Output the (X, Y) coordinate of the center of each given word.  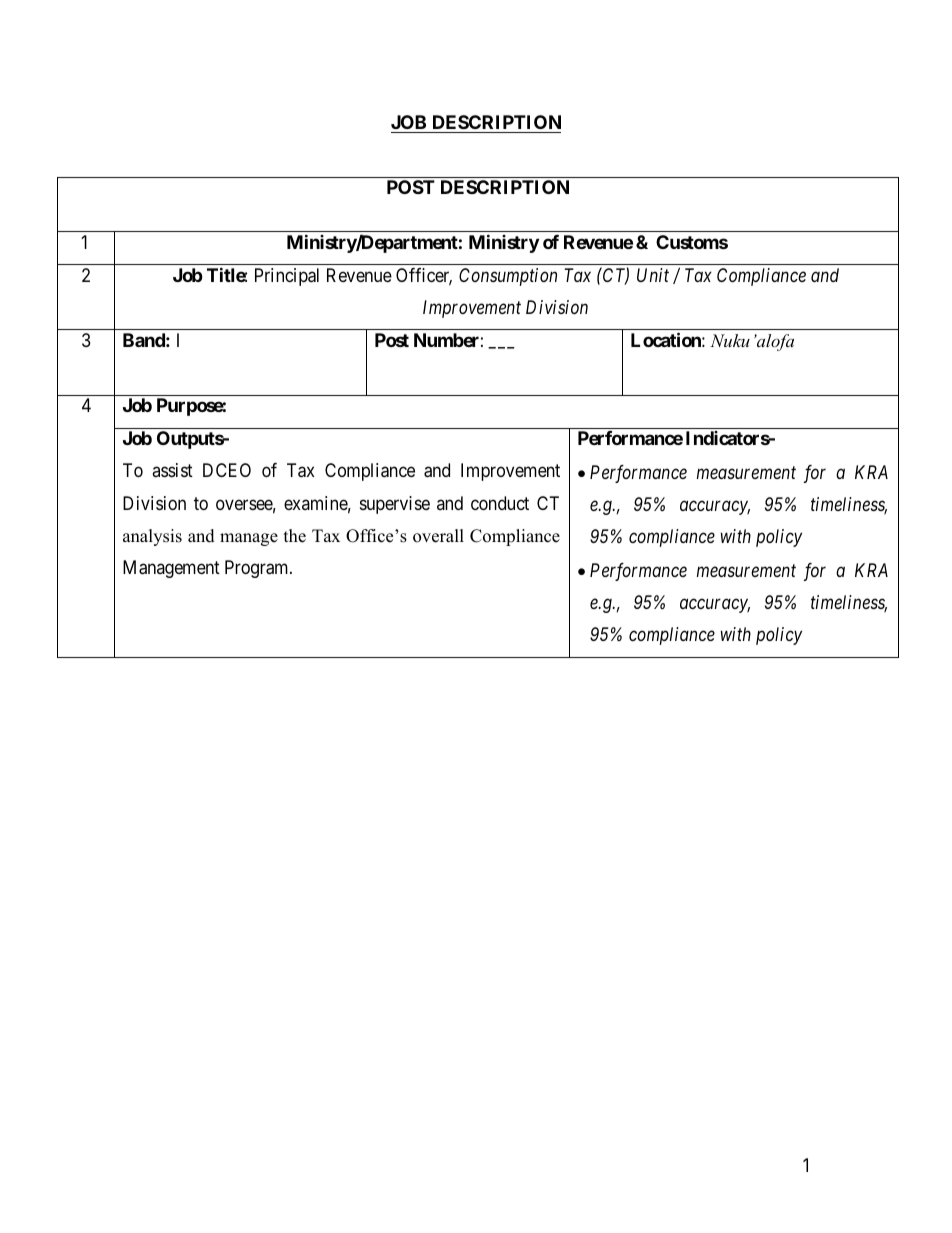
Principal (287, 277)
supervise (395, 505)
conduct (500, 503)
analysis (152, 537)
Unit (653, 275)
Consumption (508, 277)
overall (438, 536)
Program (258, 569)
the (295, 536)
